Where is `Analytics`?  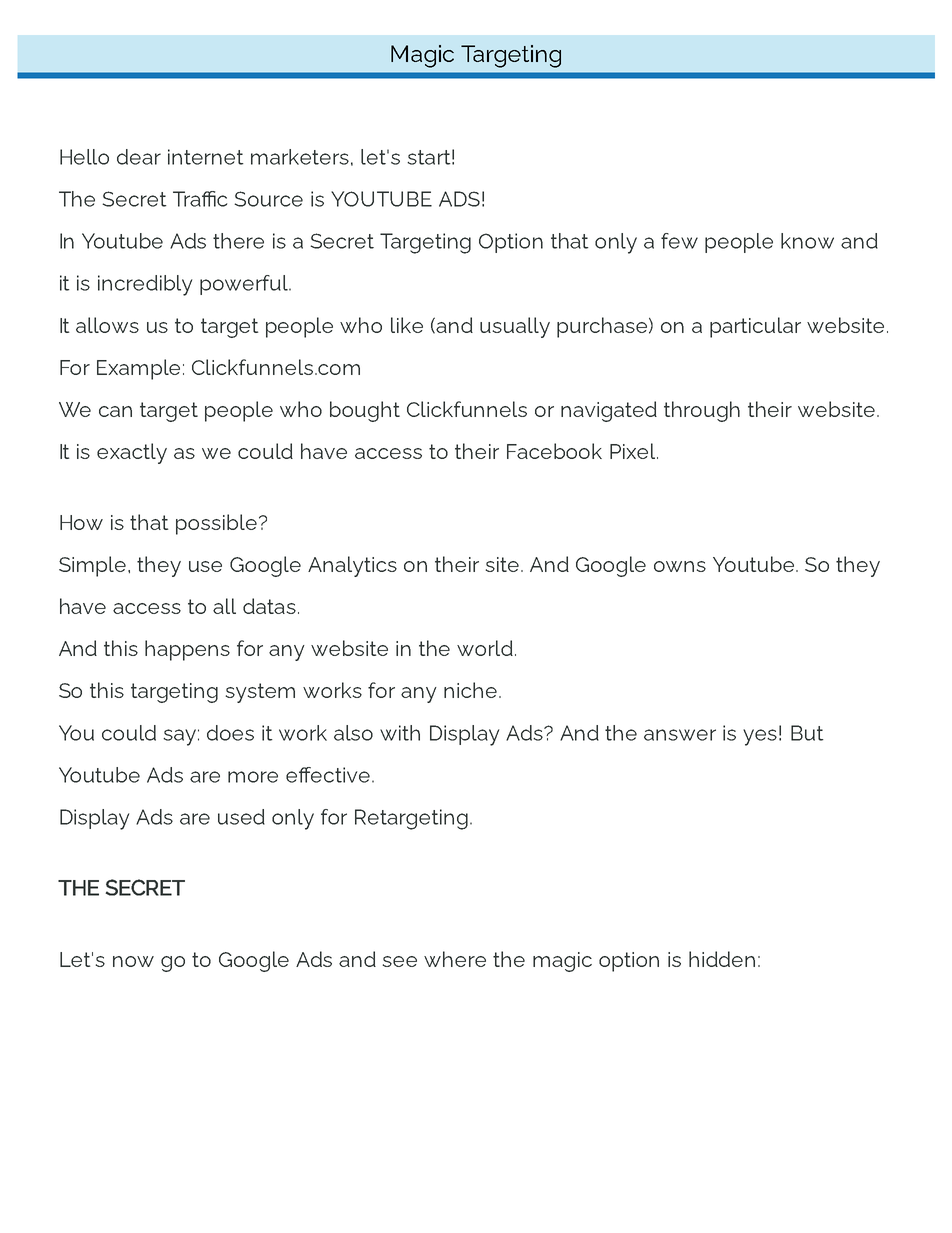
Analytics is located at coordinates (352, 566).
